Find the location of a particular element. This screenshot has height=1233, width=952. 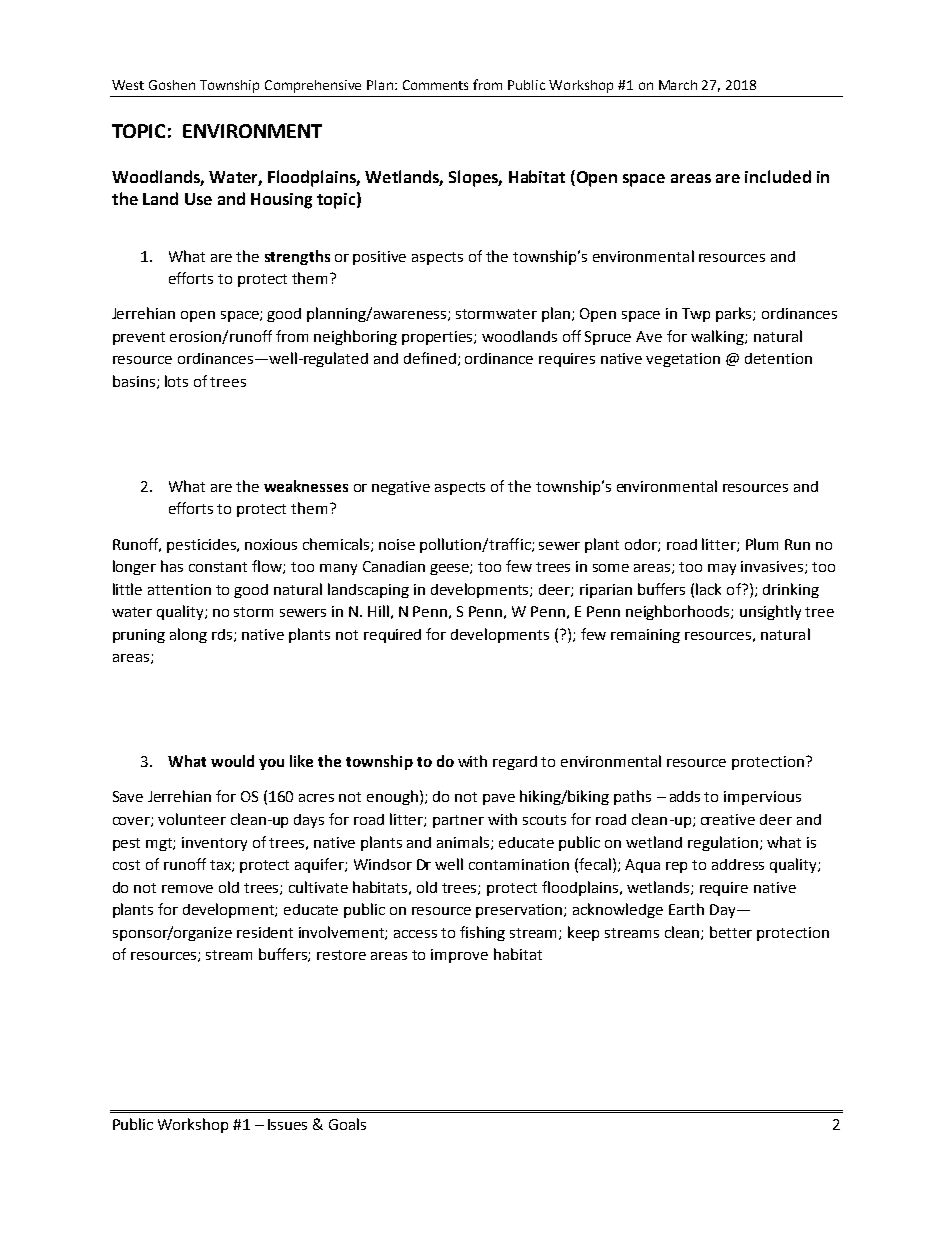

negative is located at coordinates (401, 488).
